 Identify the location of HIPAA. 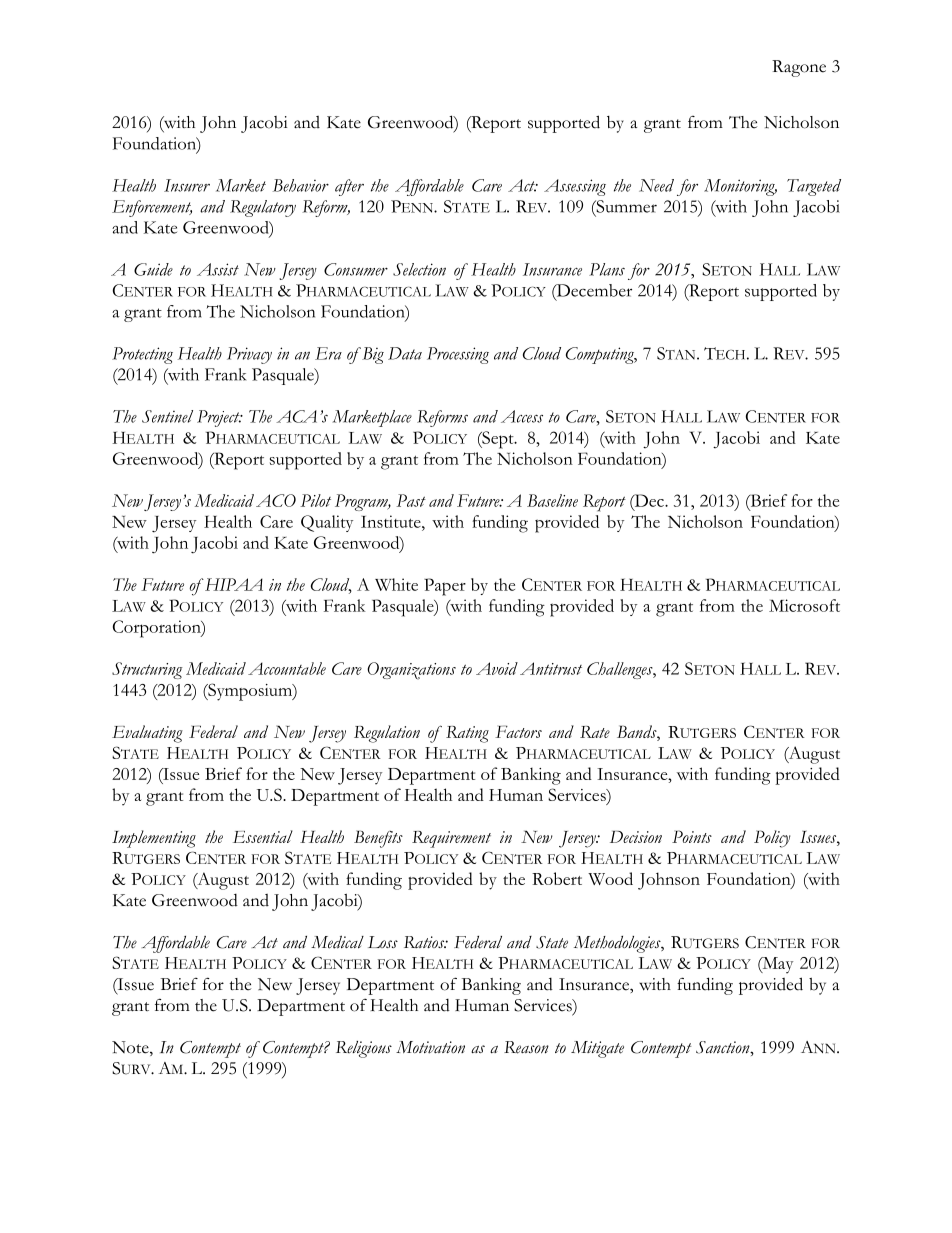
(233, 584).
